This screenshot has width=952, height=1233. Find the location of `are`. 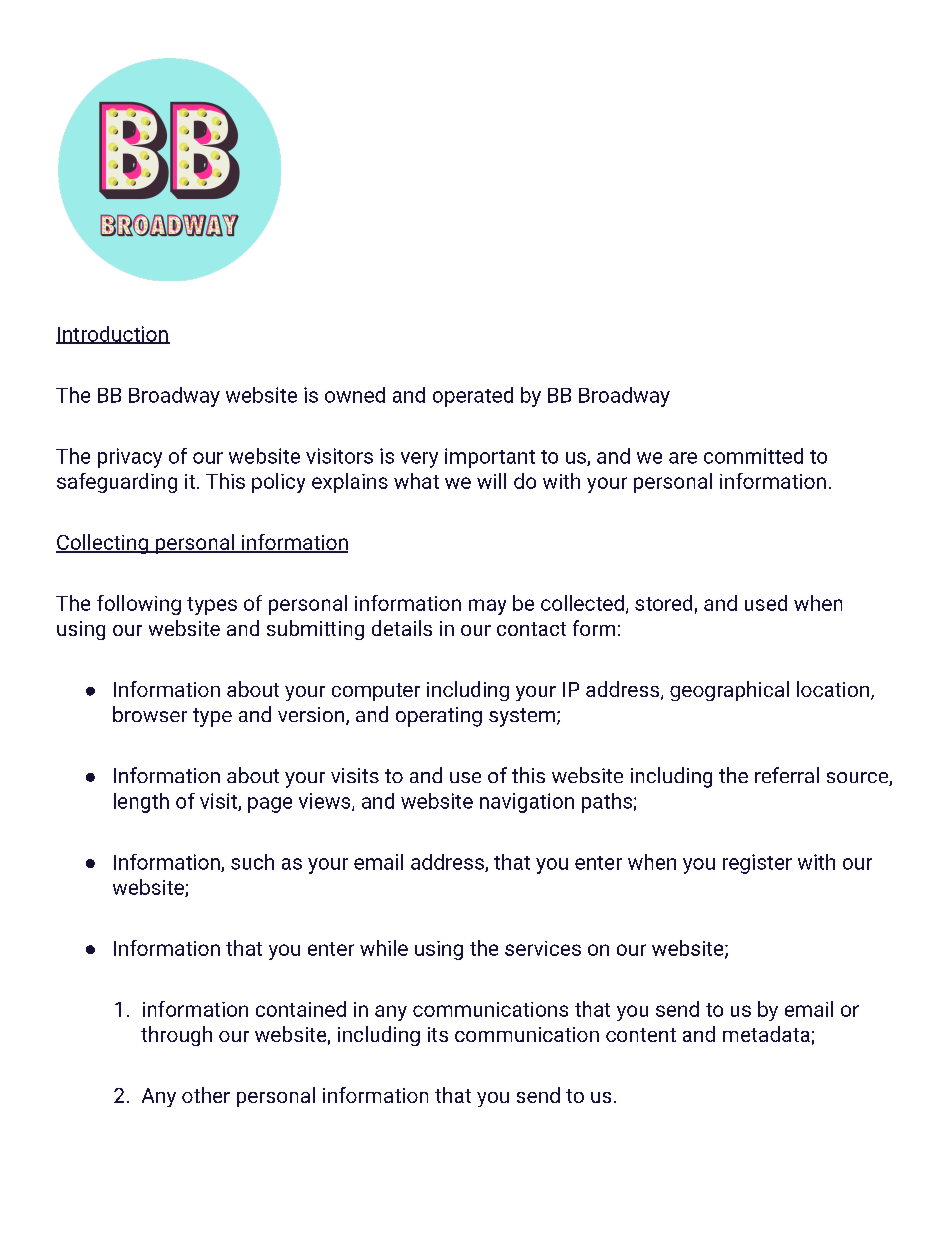

are is located at coordinates (683, 458).
